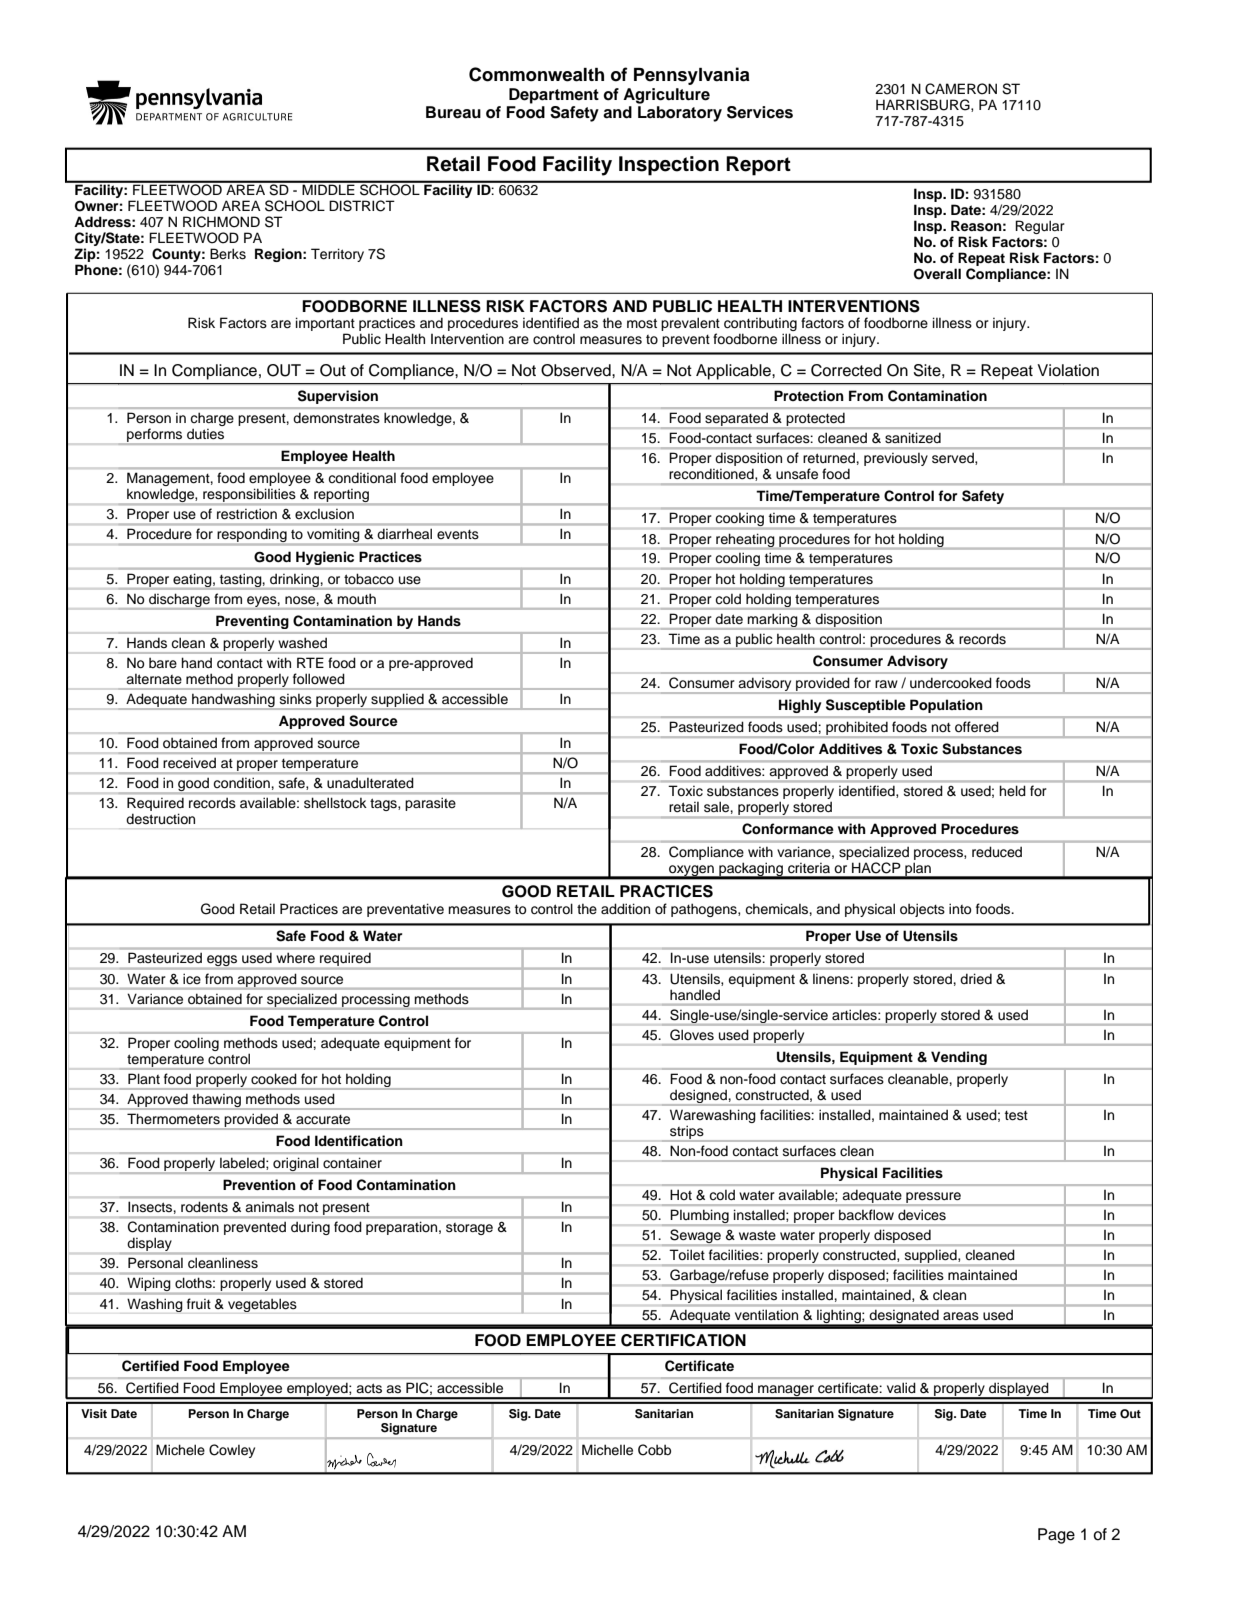 The height and width of the screenshot is (1613, 1246). What do you see at coordinates (554, 96) in the screenshot?
I see `Department` at bounding box center [554, 96].
